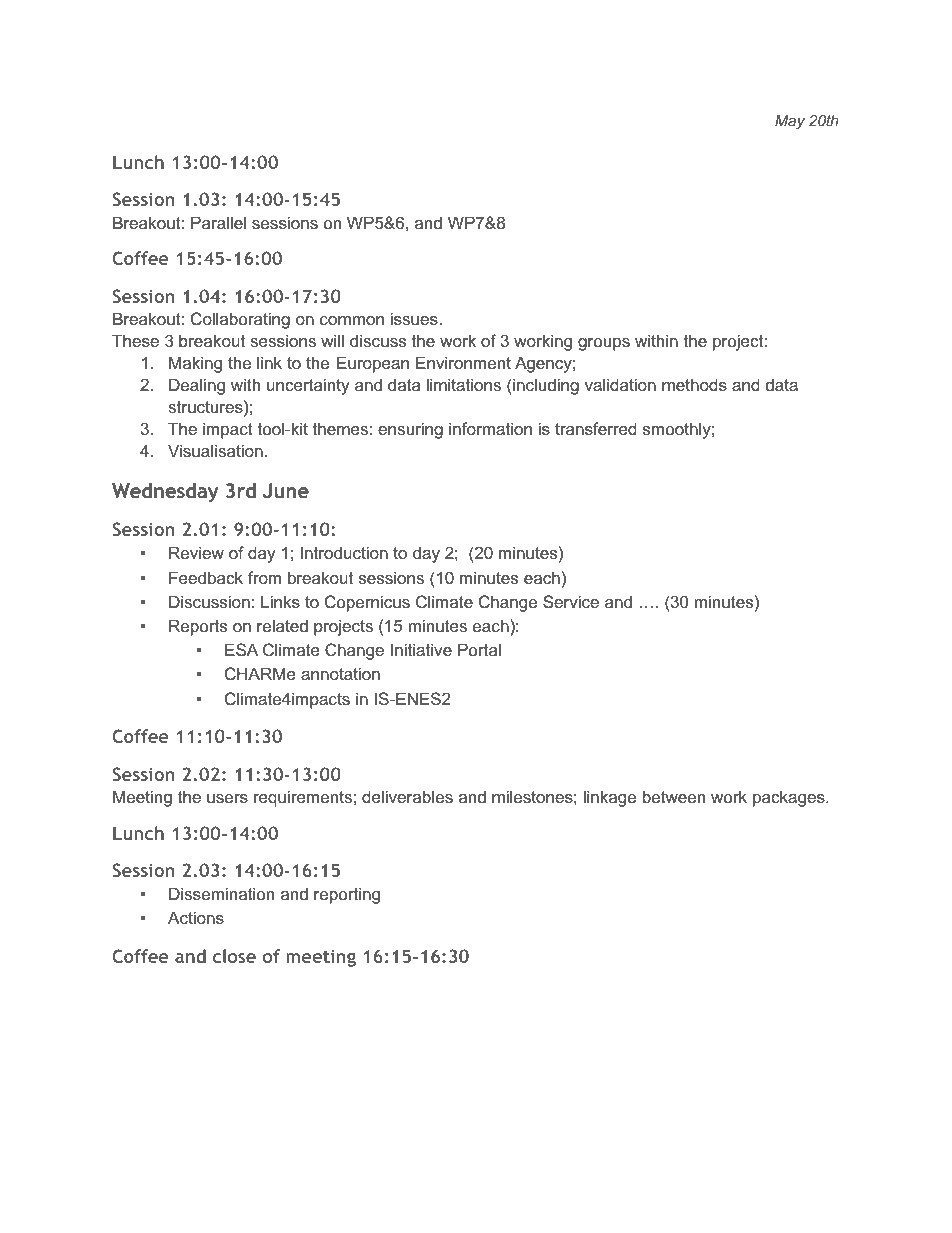 The width and height of the image is (952, 1233). I want to click on Actions, so click(196, 917).
